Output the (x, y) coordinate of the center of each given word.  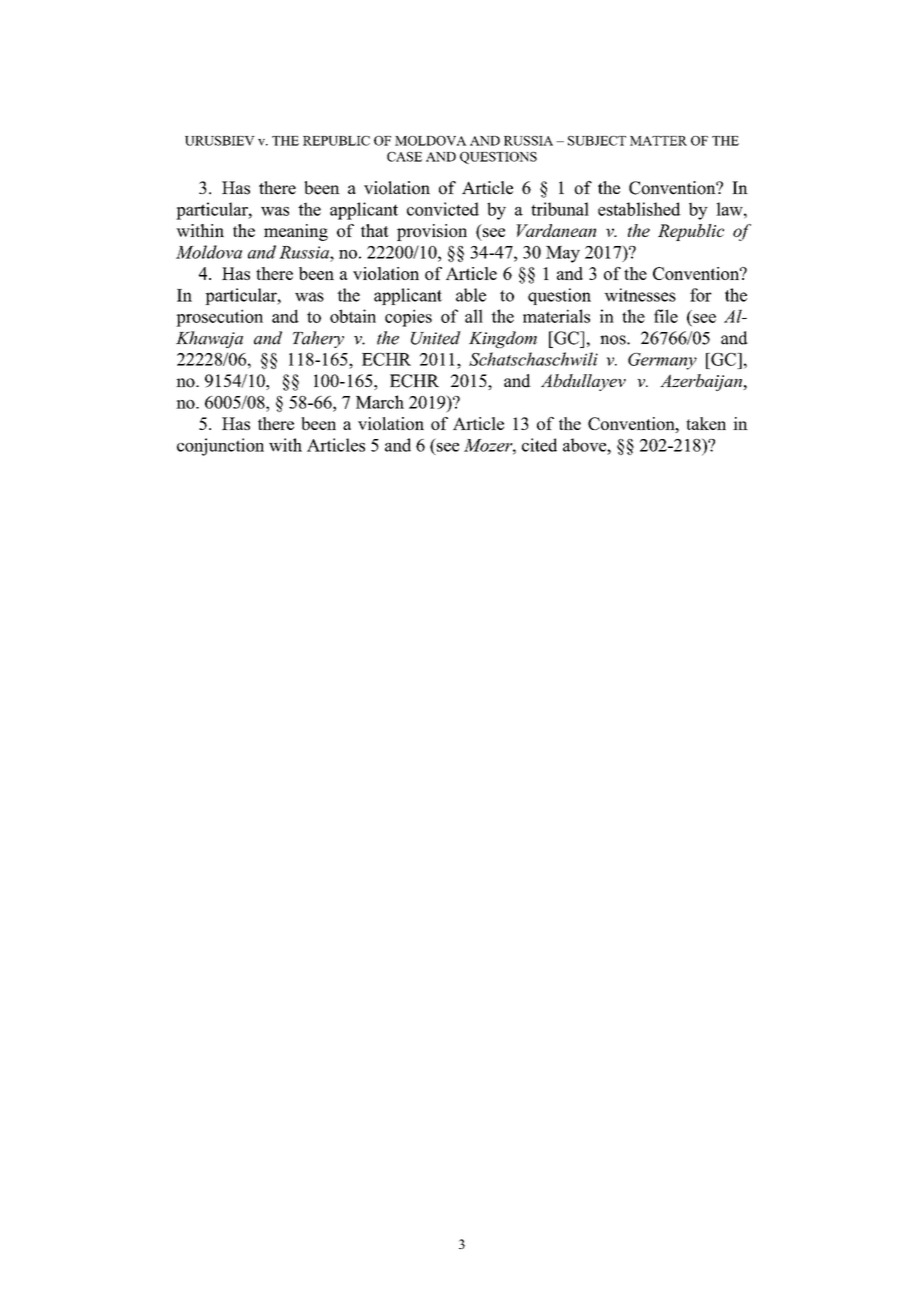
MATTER (658, 141)
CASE (404, 157)
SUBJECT (597, 141)
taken (706, 423)
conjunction (220, 447)
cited (539, 445)
